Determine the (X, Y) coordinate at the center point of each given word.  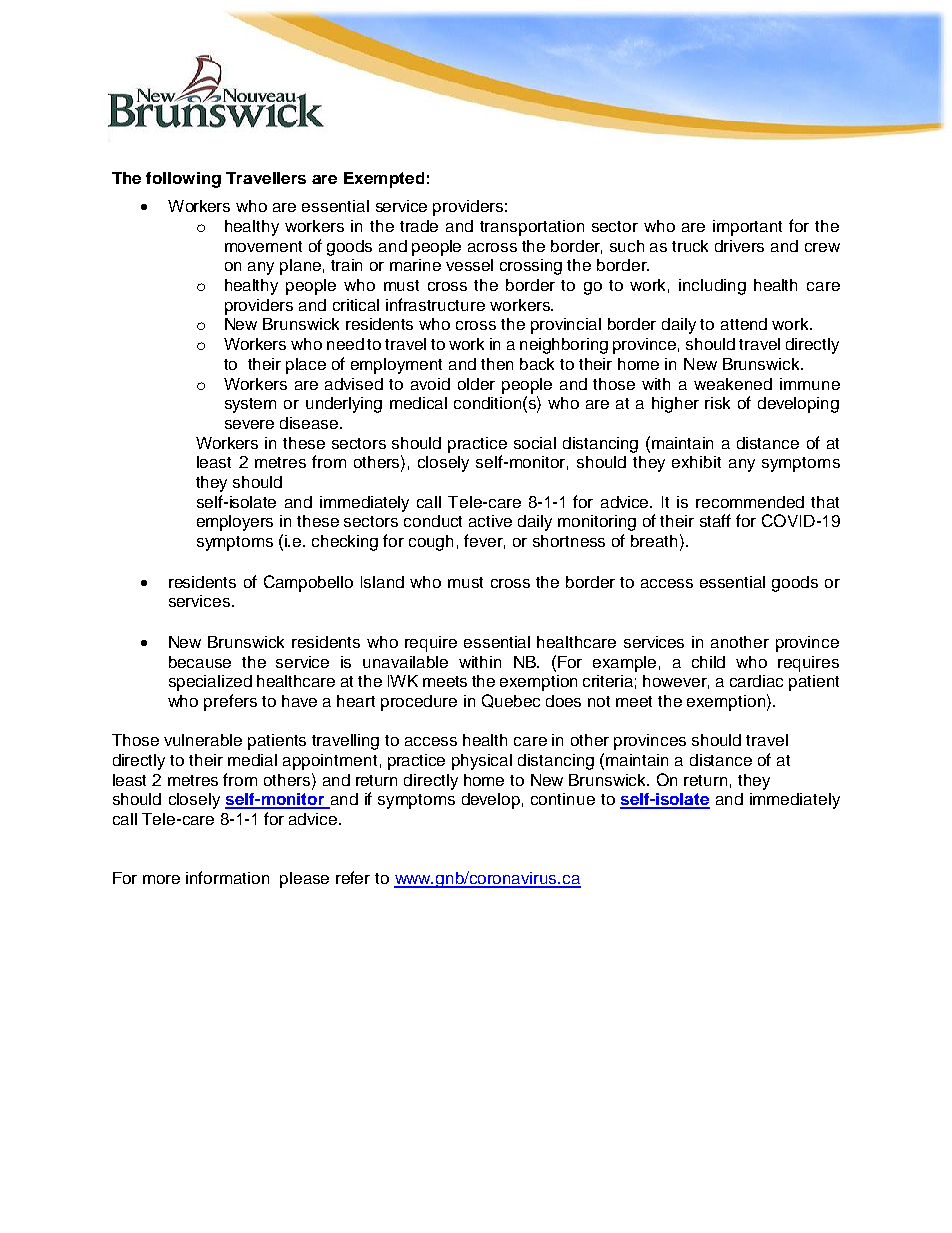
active (490, 521)
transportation (532, 228)
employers (235, 523)
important (747, 228)
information (227, 877)
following (183, 180)
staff (715, 520)
